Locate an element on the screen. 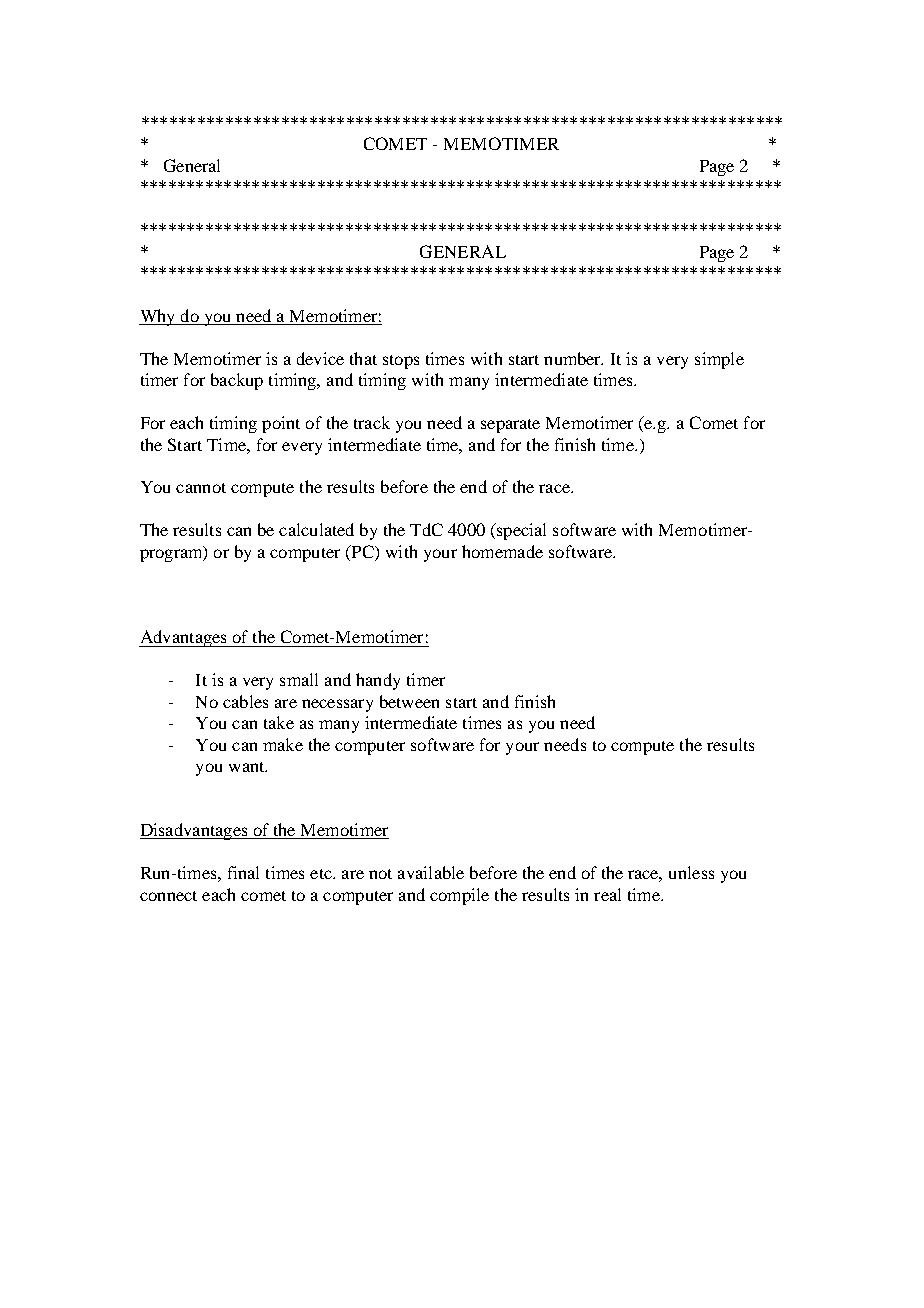  stops is located at coordinates (401, 362).
